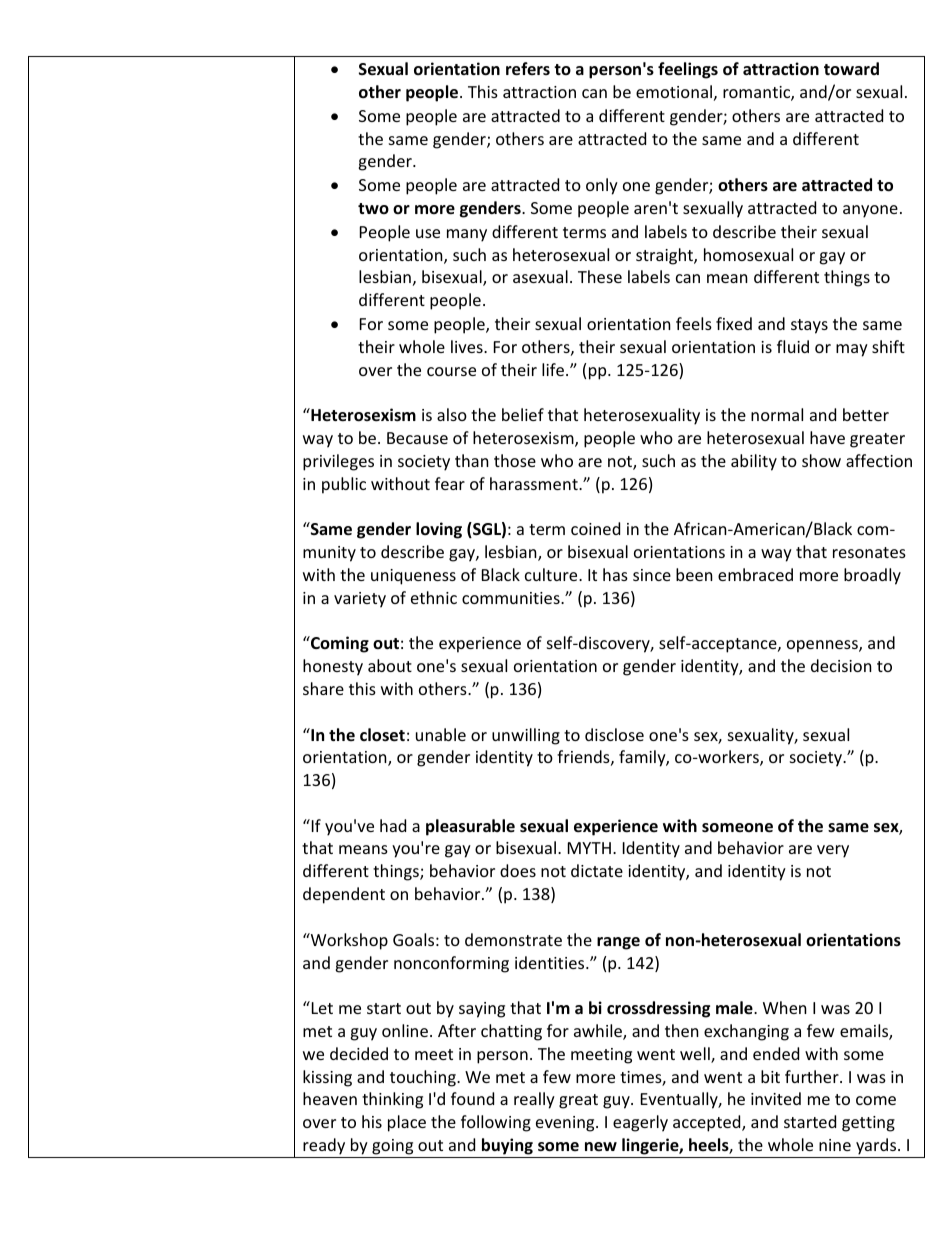 Image resolution: width=952 pixels, height=1233 pixels. Describe the element at coordinates (468, 346) in the page. I see `lives` at that location.
